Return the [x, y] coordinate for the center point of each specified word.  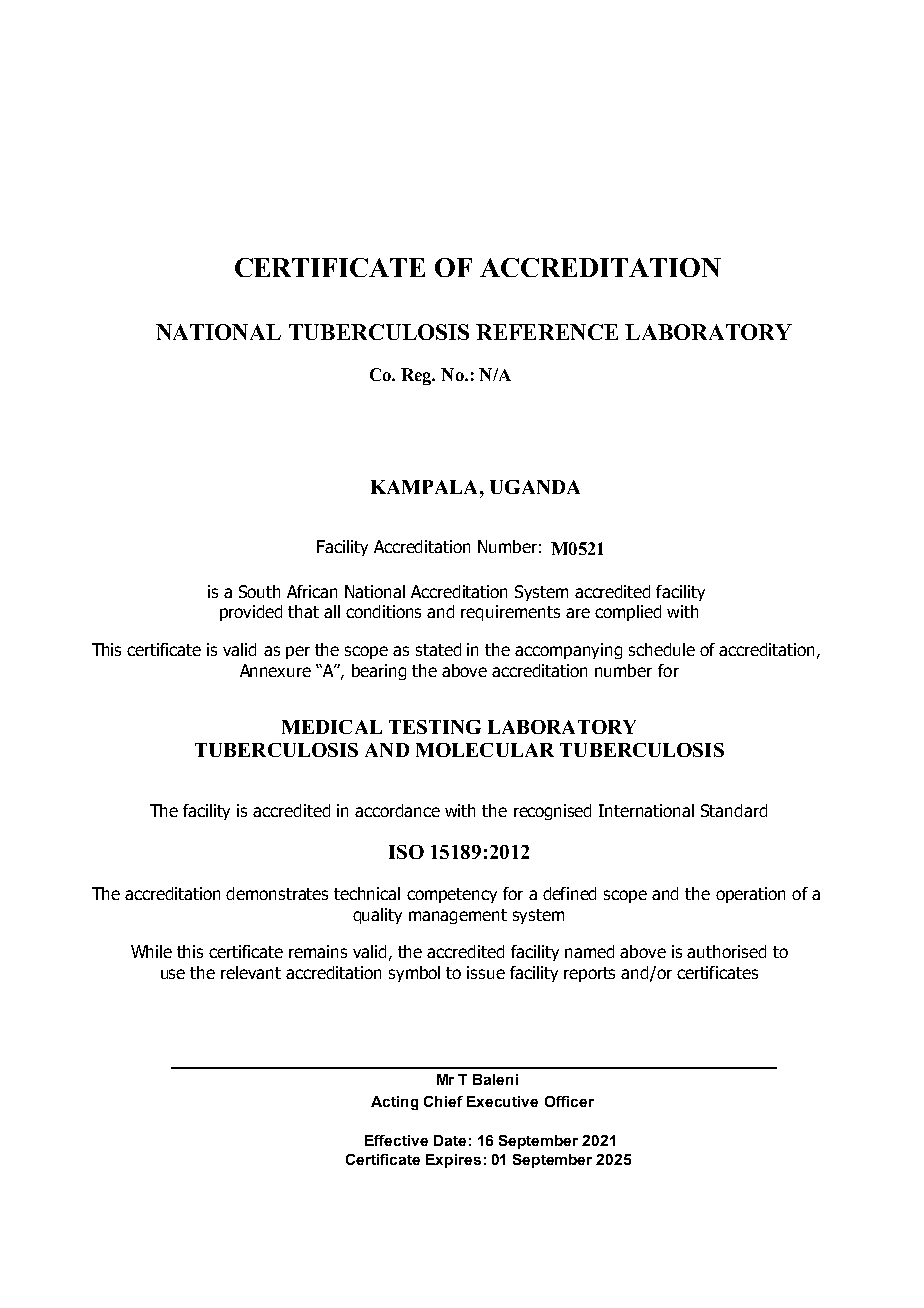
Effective [396, 1140]
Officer [569, 1101]
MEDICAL [332, 727]
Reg [417, 376]
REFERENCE [547, 332]
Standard [734, 810]
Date [450, 1140]
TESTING [435, 727]
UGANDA [535, 487]
